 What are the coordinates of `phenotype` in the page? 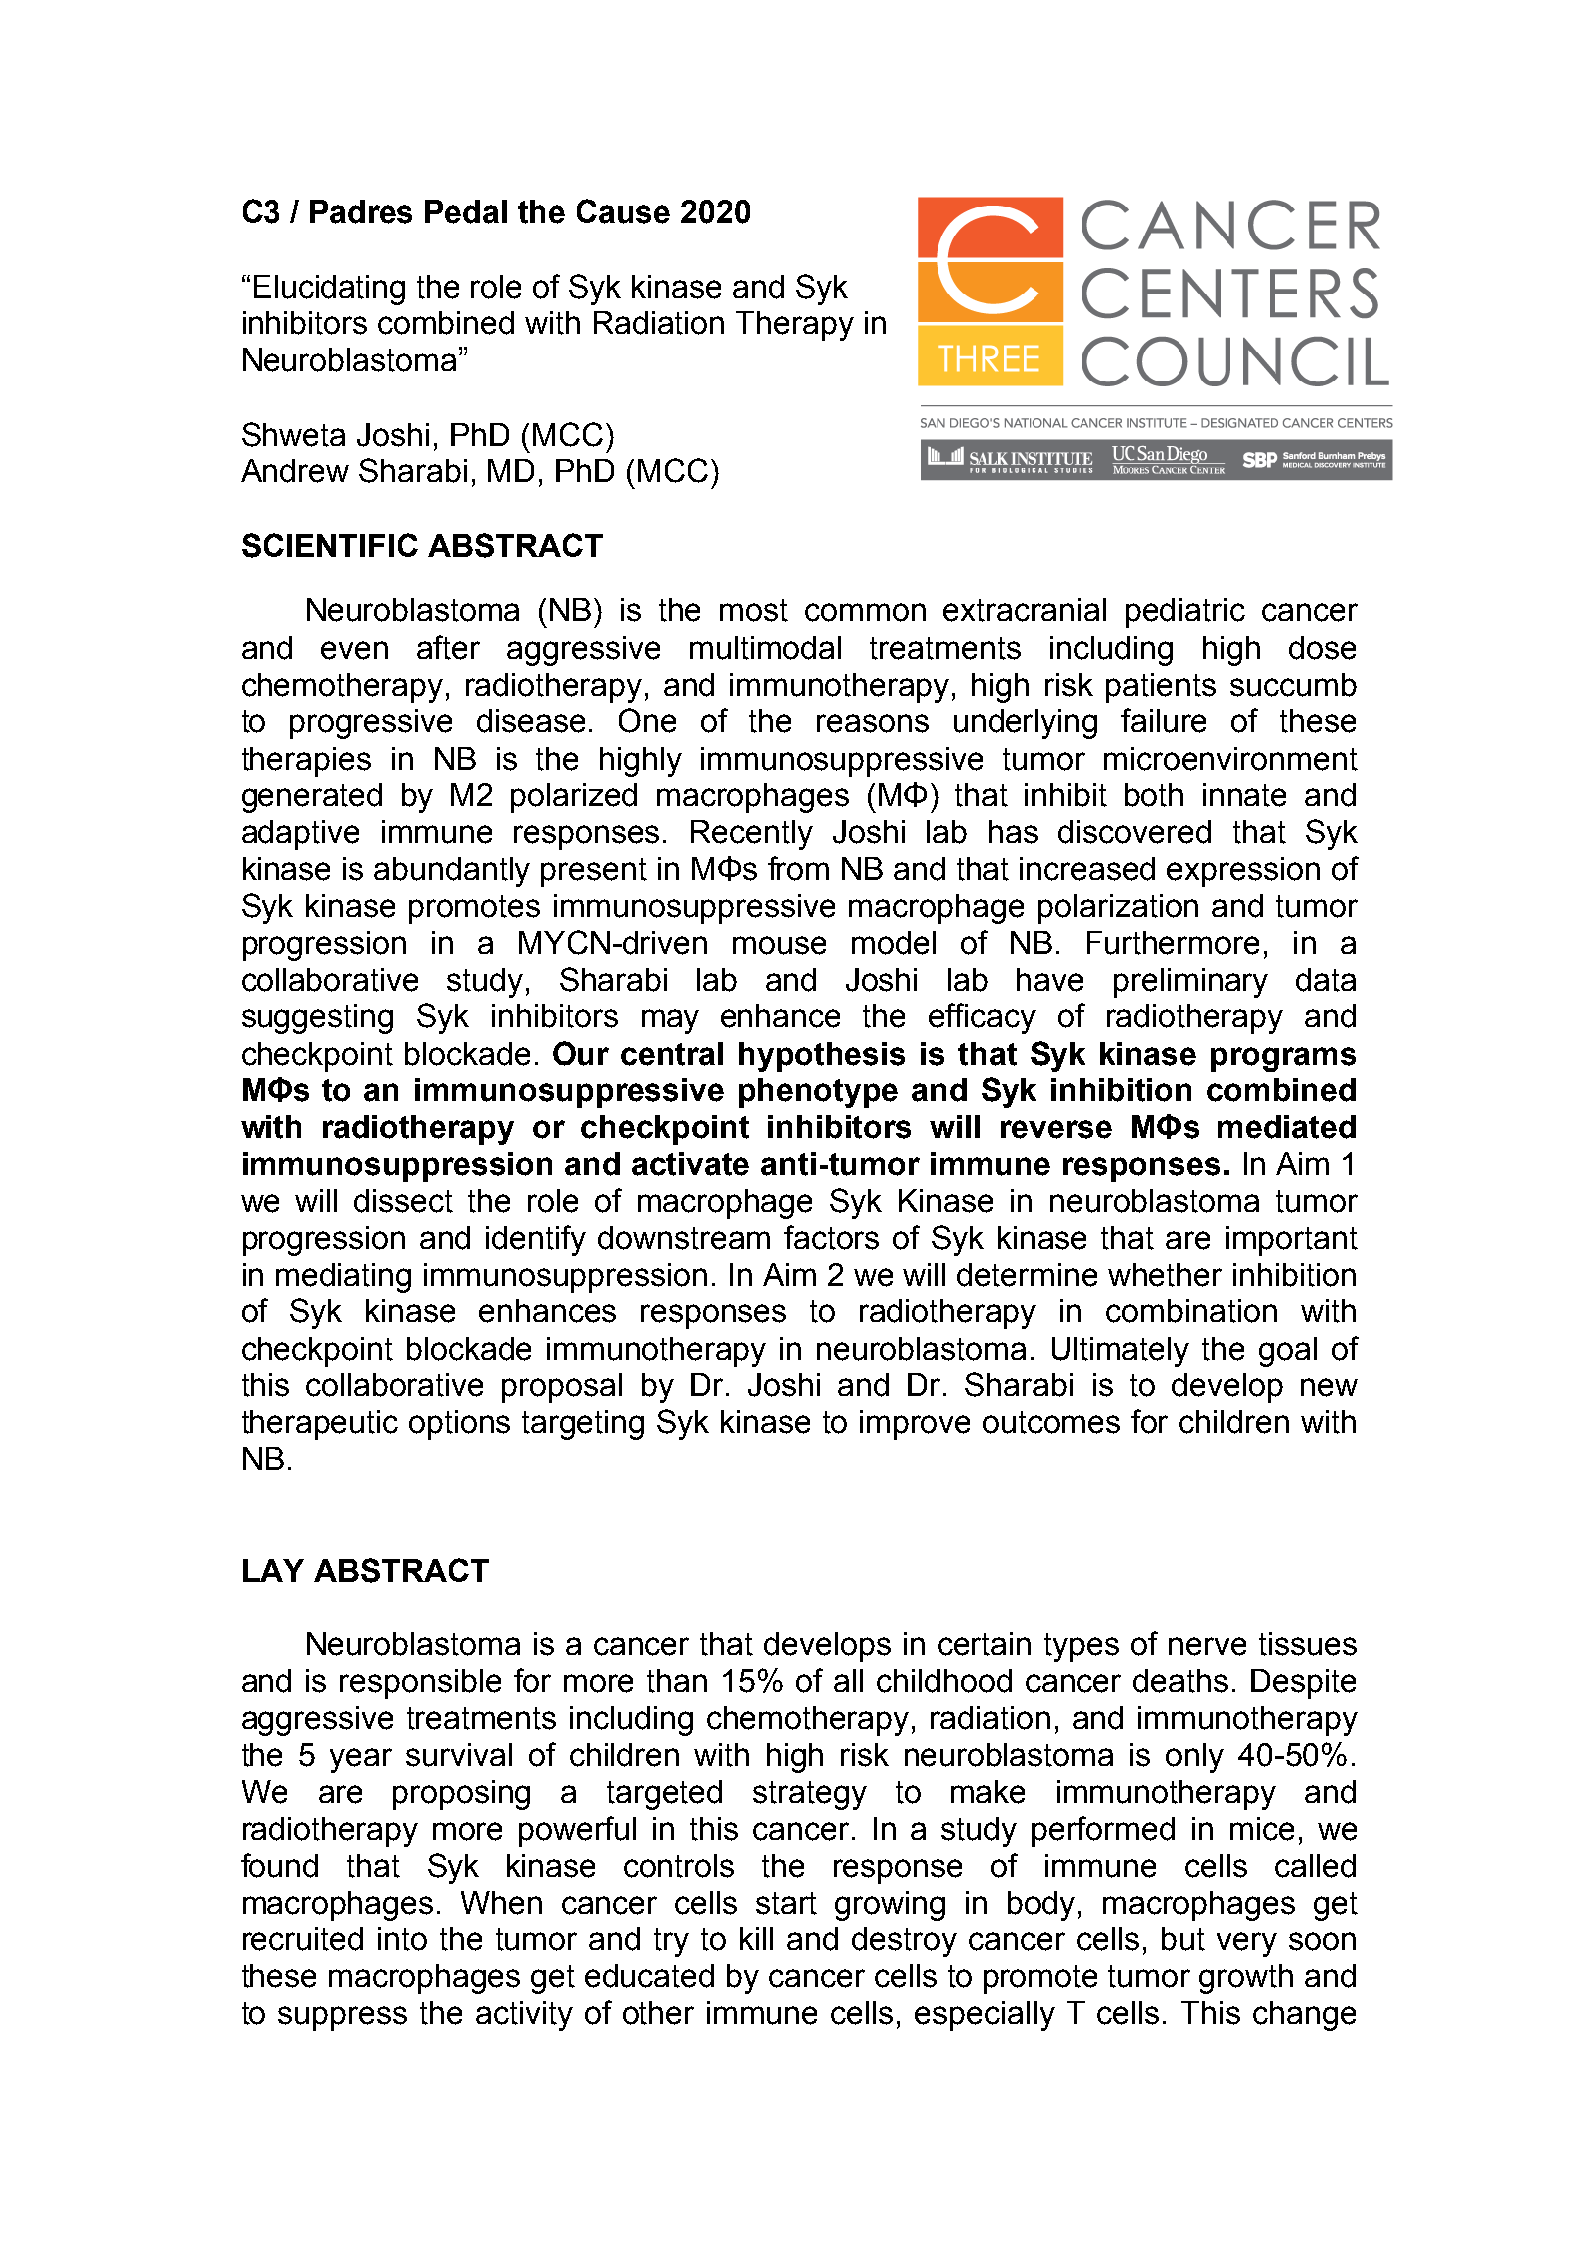 It's located at (818, 1093).
